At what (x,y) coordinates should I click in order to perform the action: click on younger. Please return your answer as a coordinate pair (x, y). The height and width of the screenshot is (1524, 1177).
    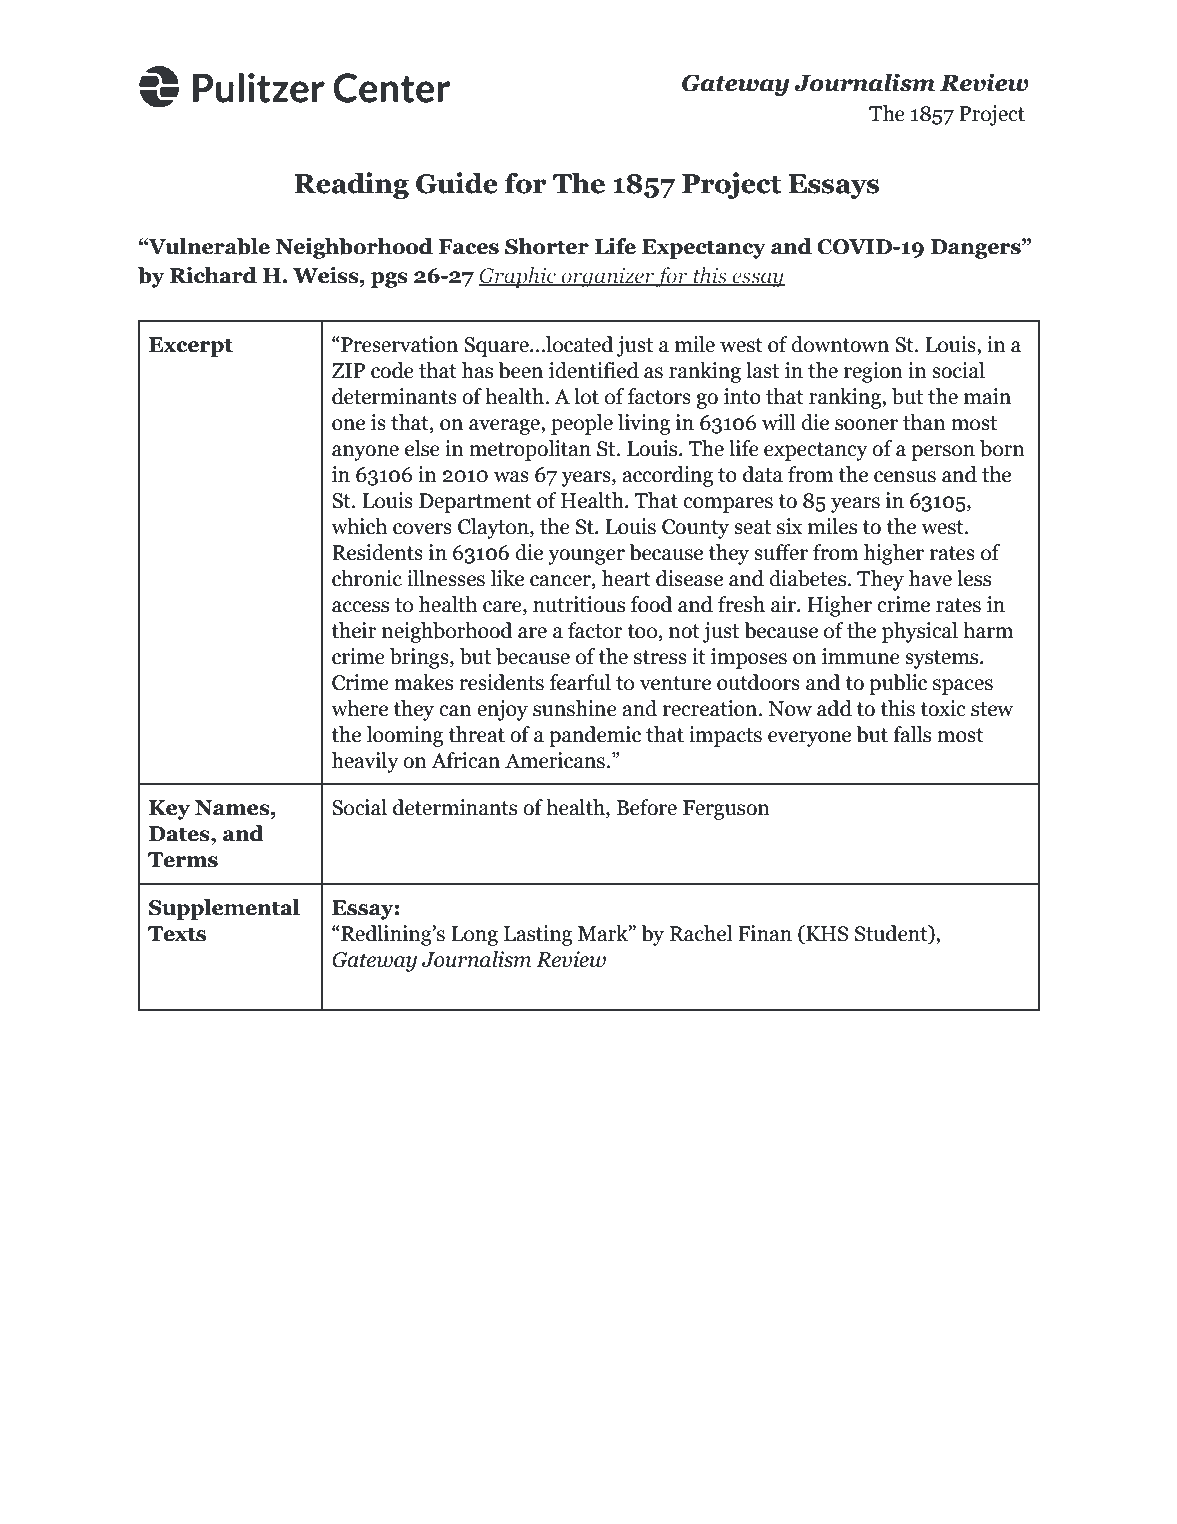
    Looking at the image, I should click on (586, 557).
